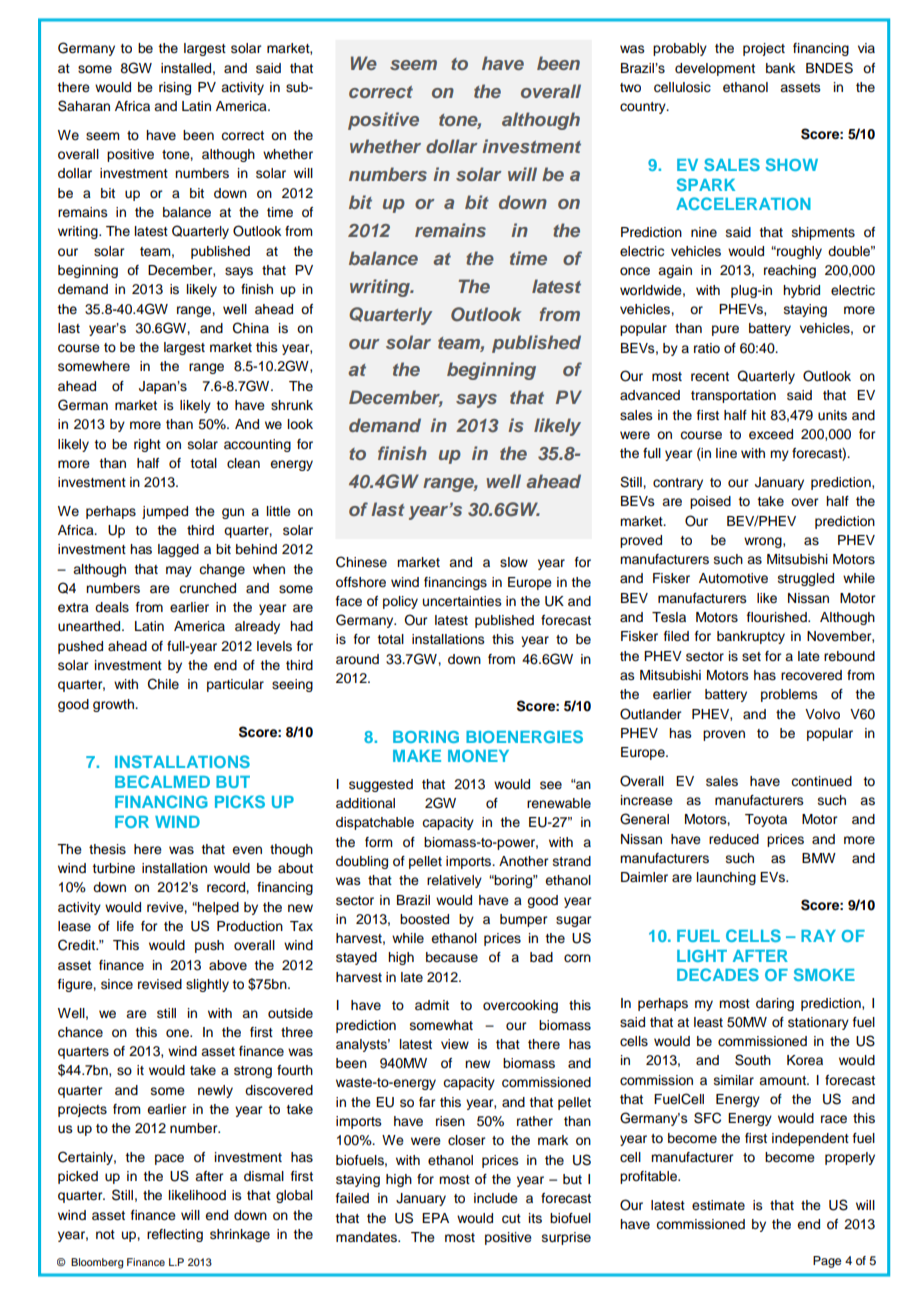 This screenshot has width=924, height=1308. I want to click on two, so click(630, 87).
